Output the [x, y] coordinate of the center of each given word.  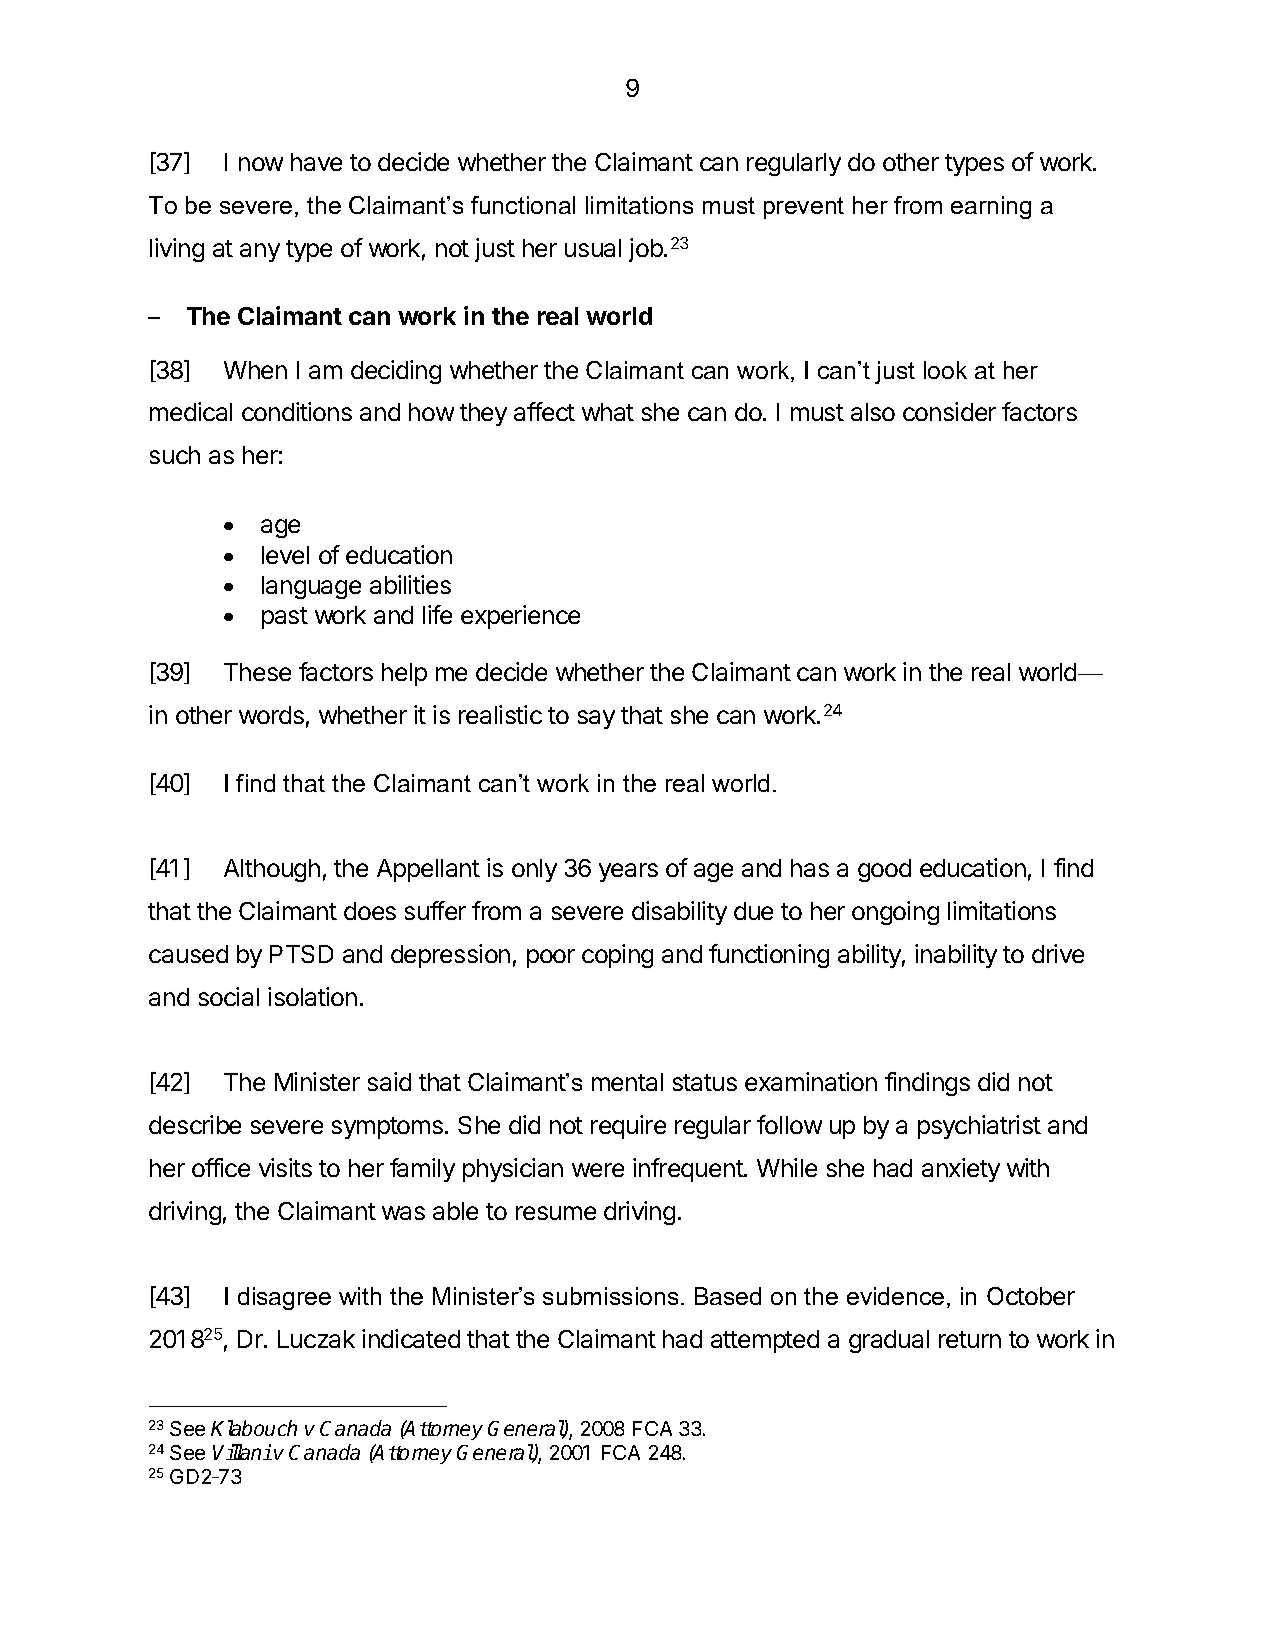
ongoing [895, 913]
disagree [284, 1298]
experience [520, 617]
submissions [610, 1296]
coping [617, 956]
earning [991, 207]
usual [593, 248]
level [285, 555]
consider [949, 411]
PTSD [301, 954]
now [261, 164]
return [970, 1339]
